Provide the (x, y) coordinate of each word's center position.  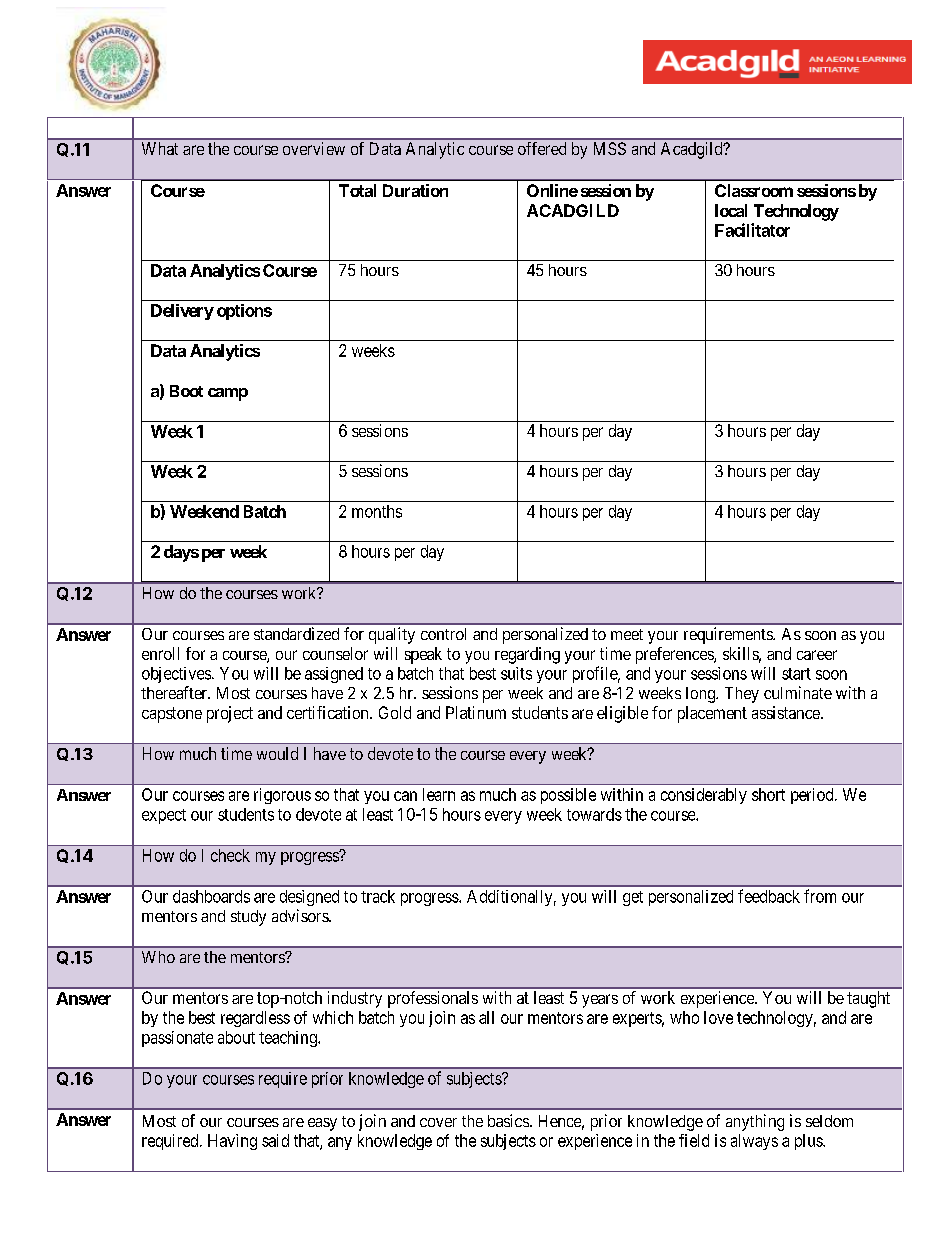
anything (755, 1122)
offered (542, 148)
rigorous (282, 796)
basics (508, 1120)
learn (439, 794)
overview (314, 148)
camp (228, 394)
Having (232, 1142)
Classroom (754, 190)
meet (627, 634)
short (768, 794)
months (377, 511)
